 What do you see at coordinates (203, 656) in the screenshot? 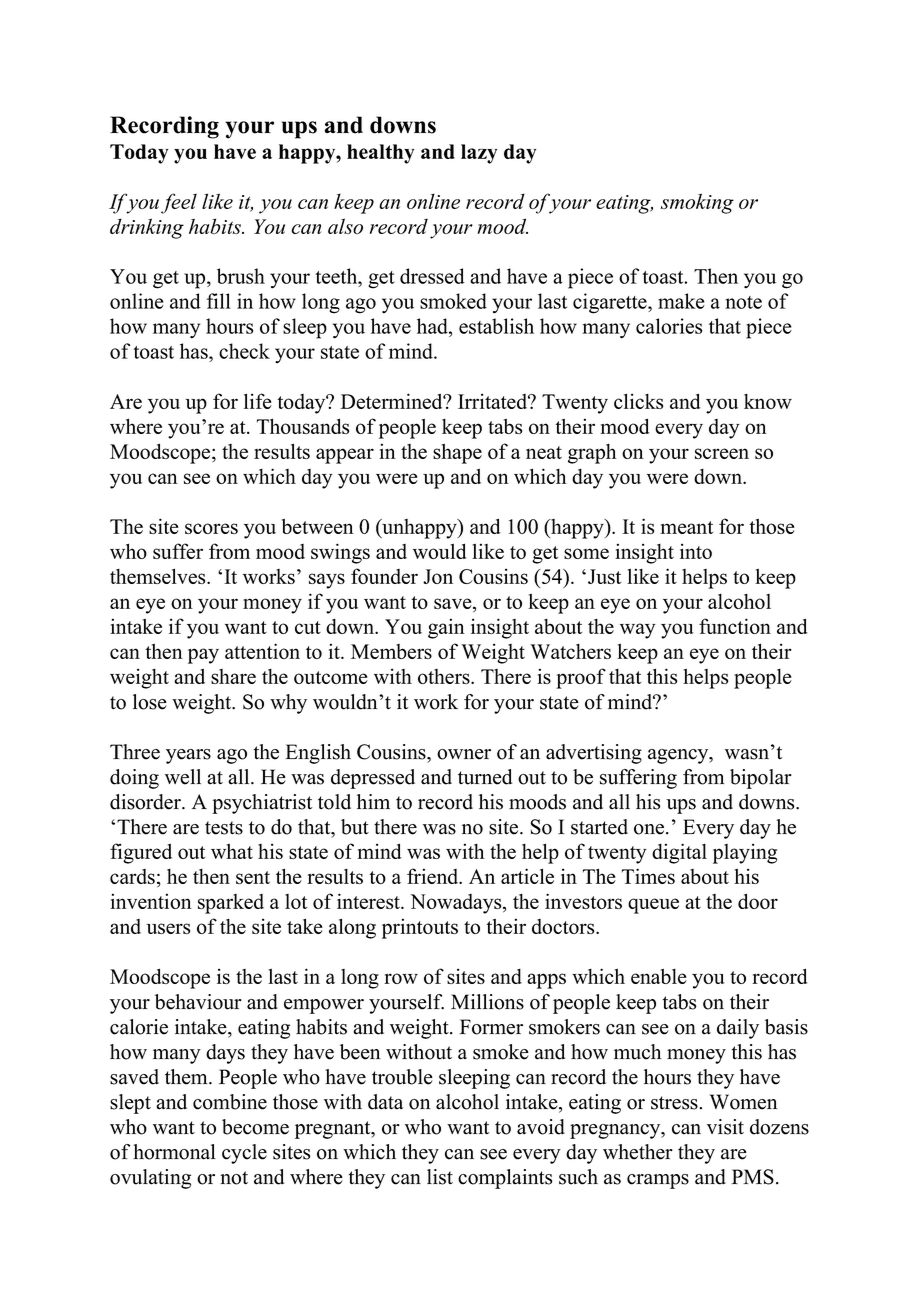
I see `pay` at bounding box center [203, 656].
